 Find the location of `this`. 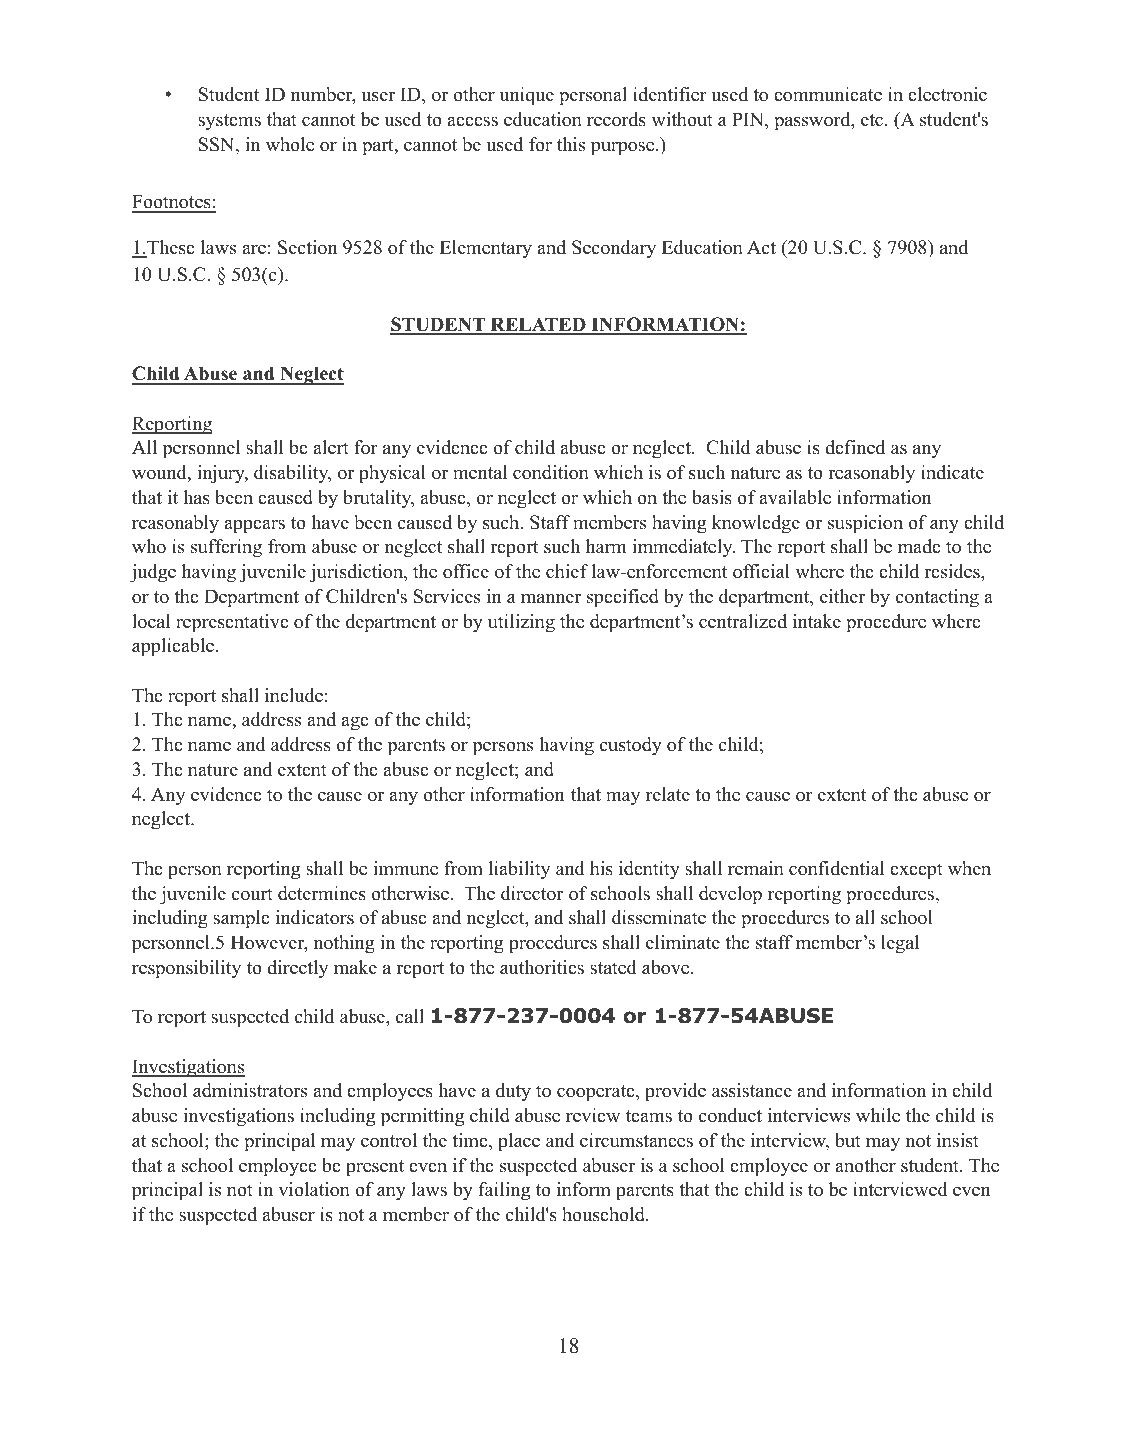

this is located at coordinates (571, 144).
